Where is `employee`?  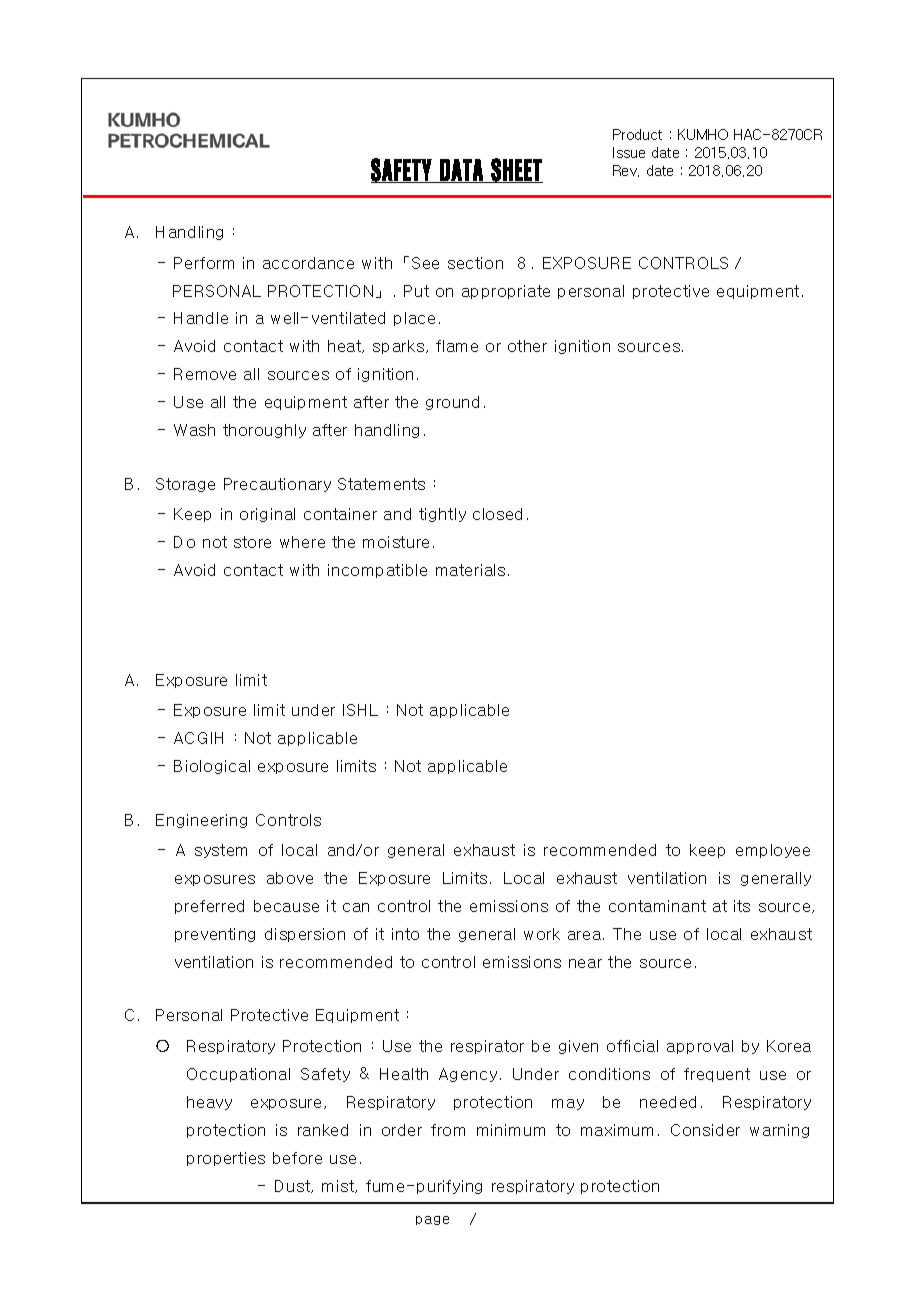 employee is located at coordinates (773, 851).
